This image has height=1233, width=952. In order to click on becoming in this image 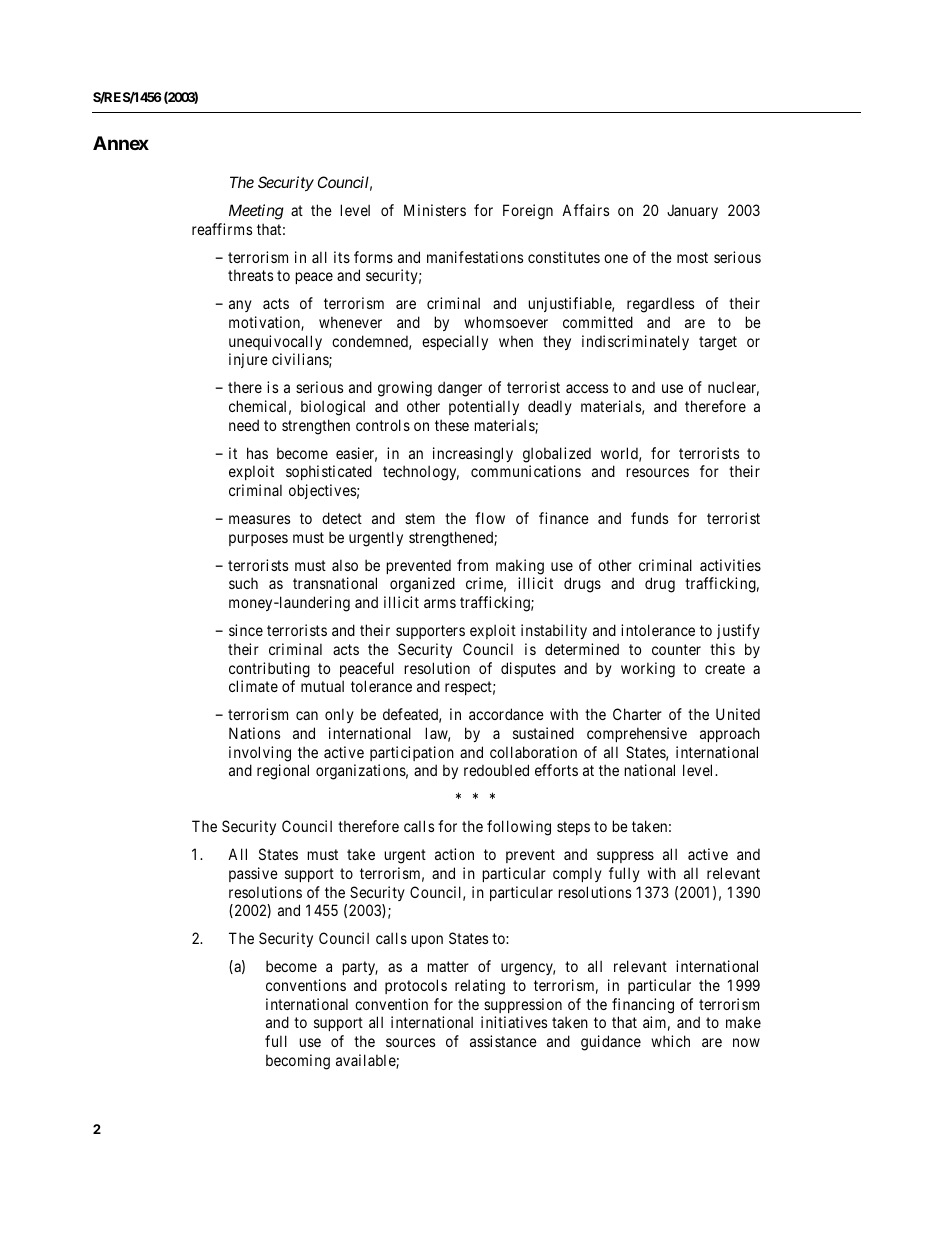, I will do `click(298, 1062)`.
